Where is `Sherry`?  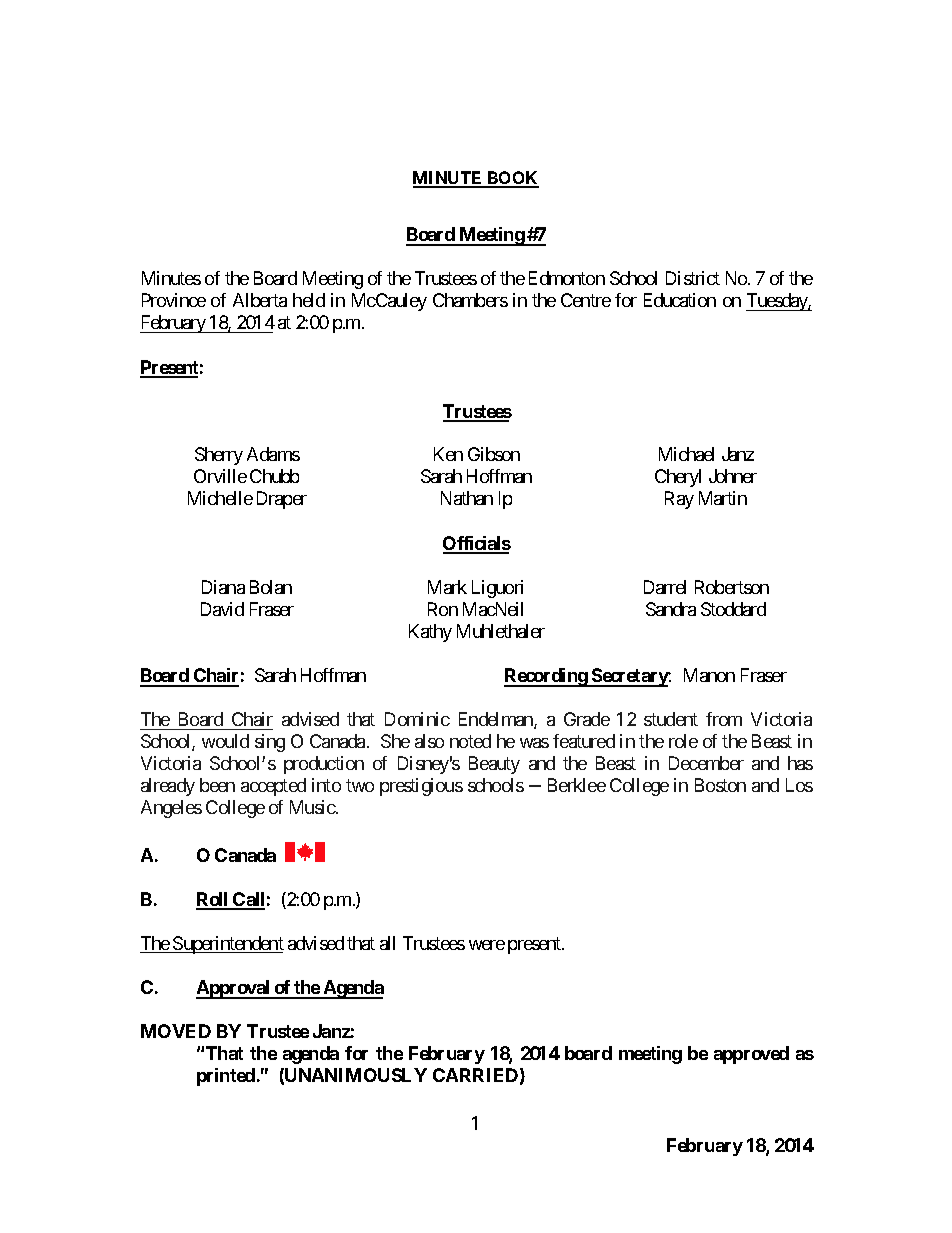 Sherry is located at coordinates (219, 456).
